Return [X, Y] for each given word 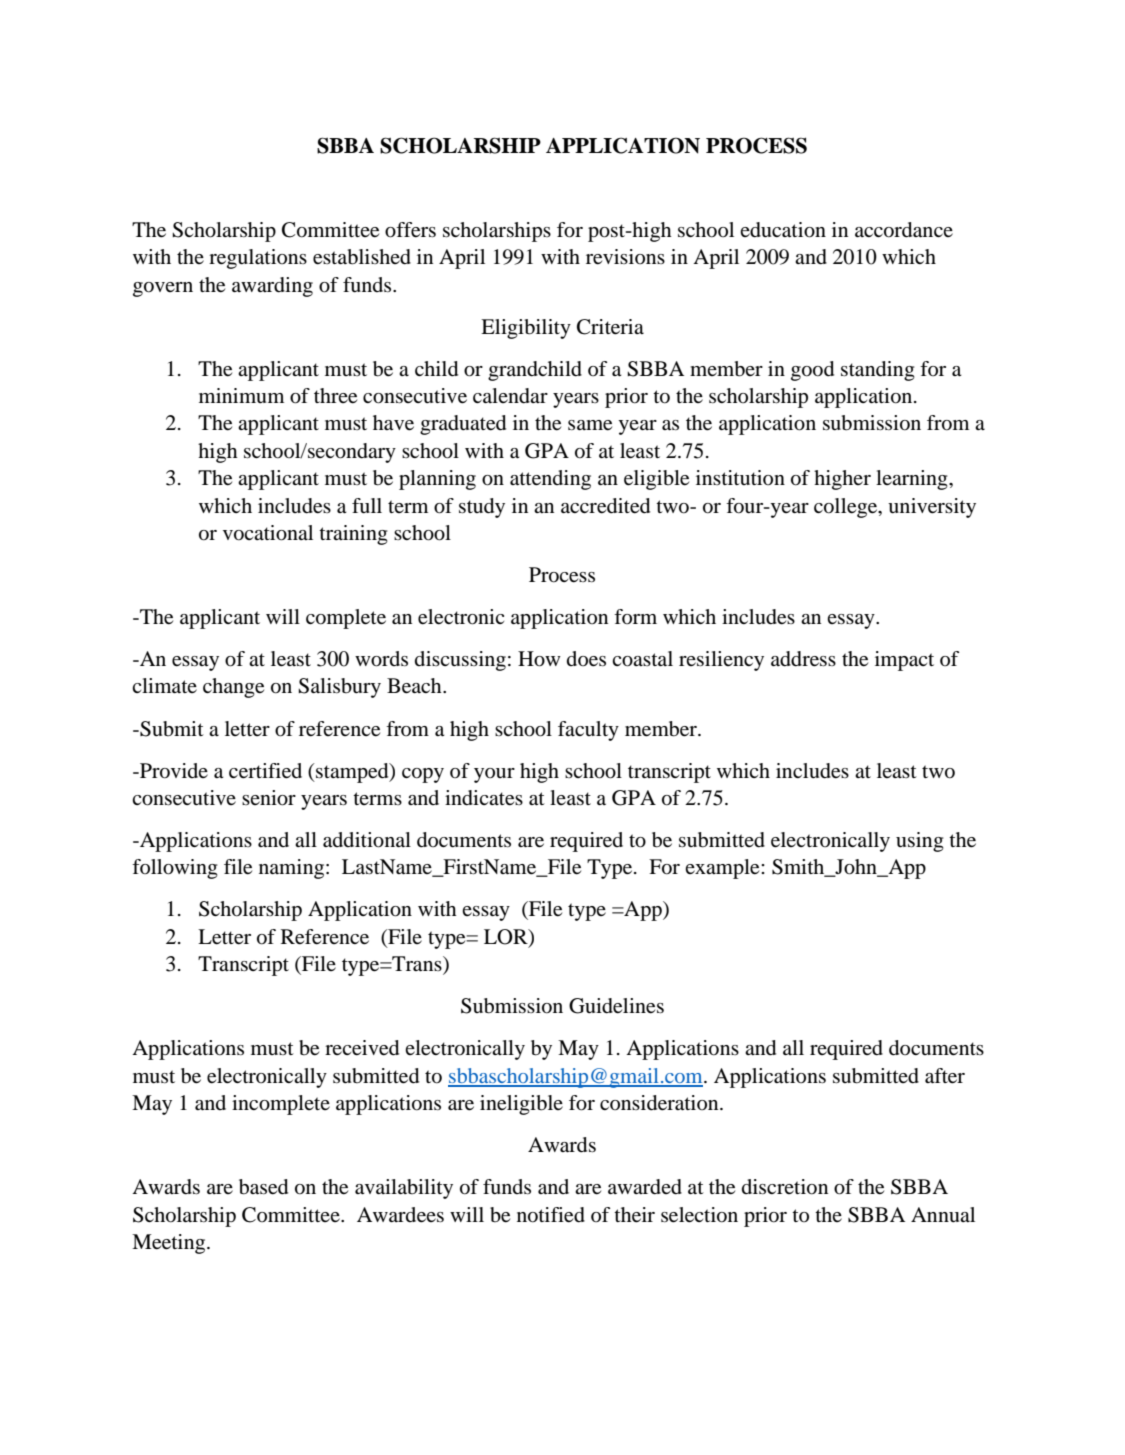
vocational [268, 533]
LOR [507, 938]
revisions [625, 257]
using [920, 842]
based [263, 1187]
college [847, 508]
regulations [258, 259]
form [635, 616]
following [175, 869]
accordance [904, 230]
